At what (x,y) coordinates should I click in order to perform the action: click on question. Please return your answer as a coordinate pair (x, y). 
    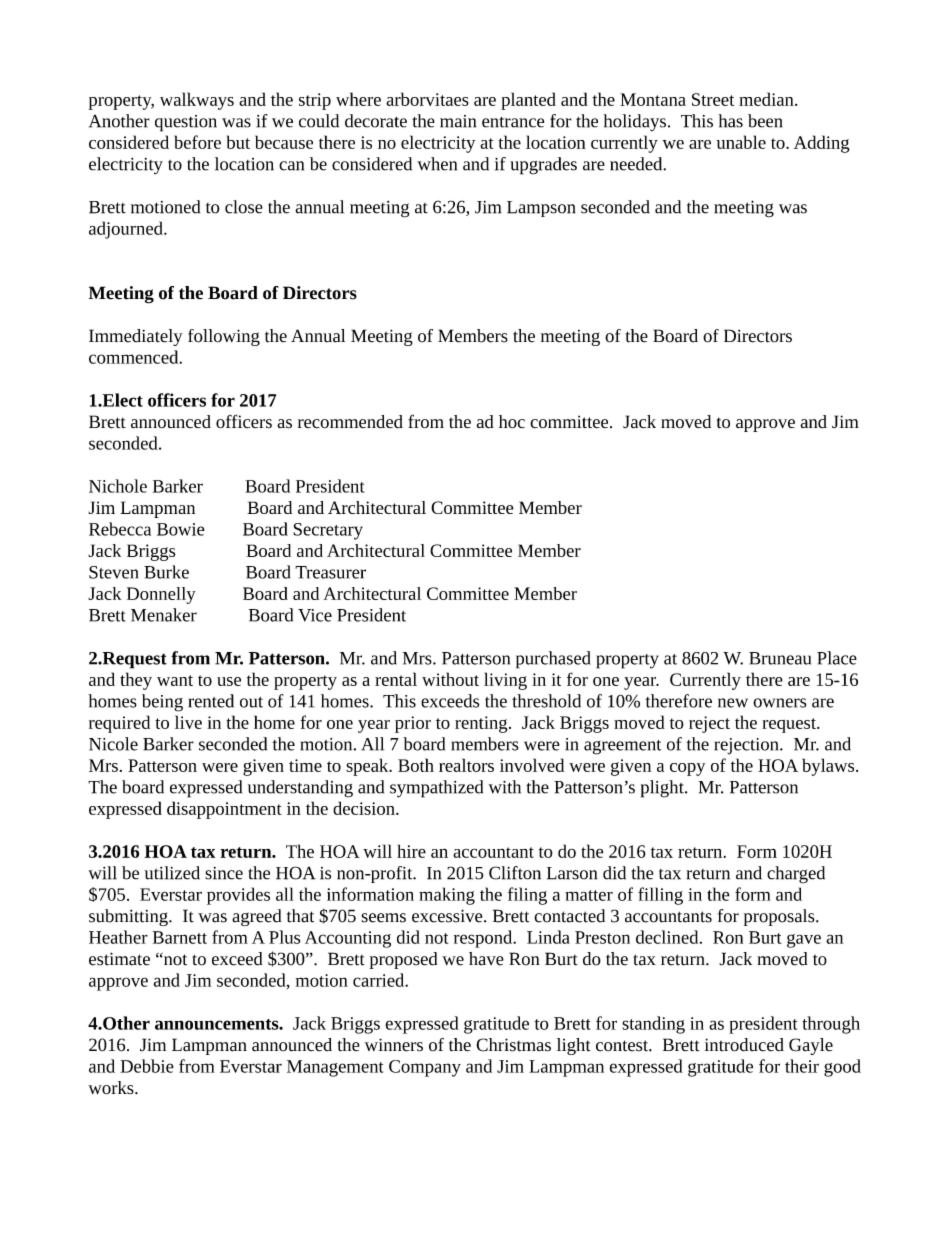
    Looking at the image, I should click on (186, 123).
